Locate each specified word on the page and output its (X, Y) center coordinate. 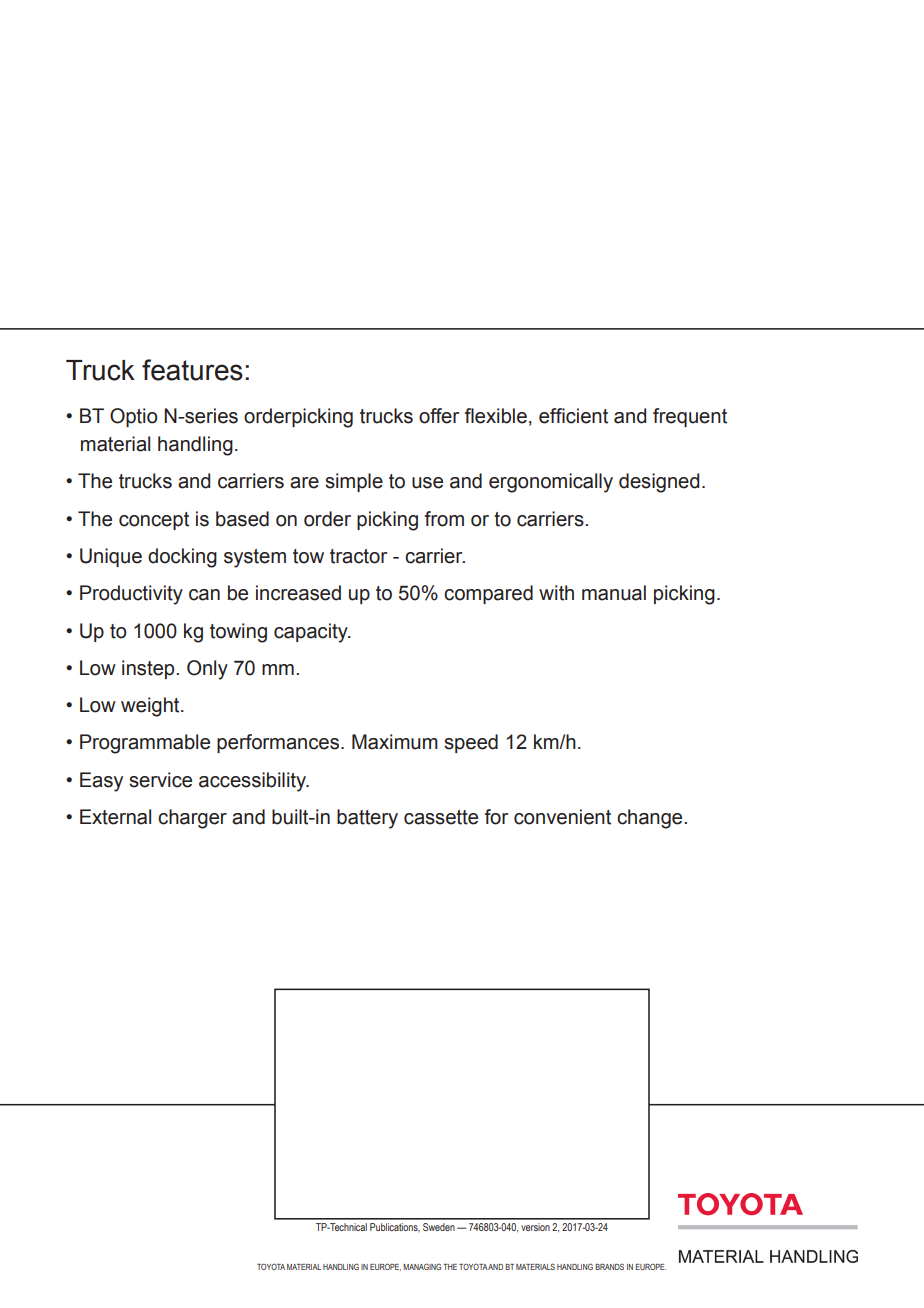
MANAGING (422, 1266)
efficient (573, 416)
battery (367, 819)
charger (192, 819)
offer (439, 416)
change (651, 819)
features (192, 370)
